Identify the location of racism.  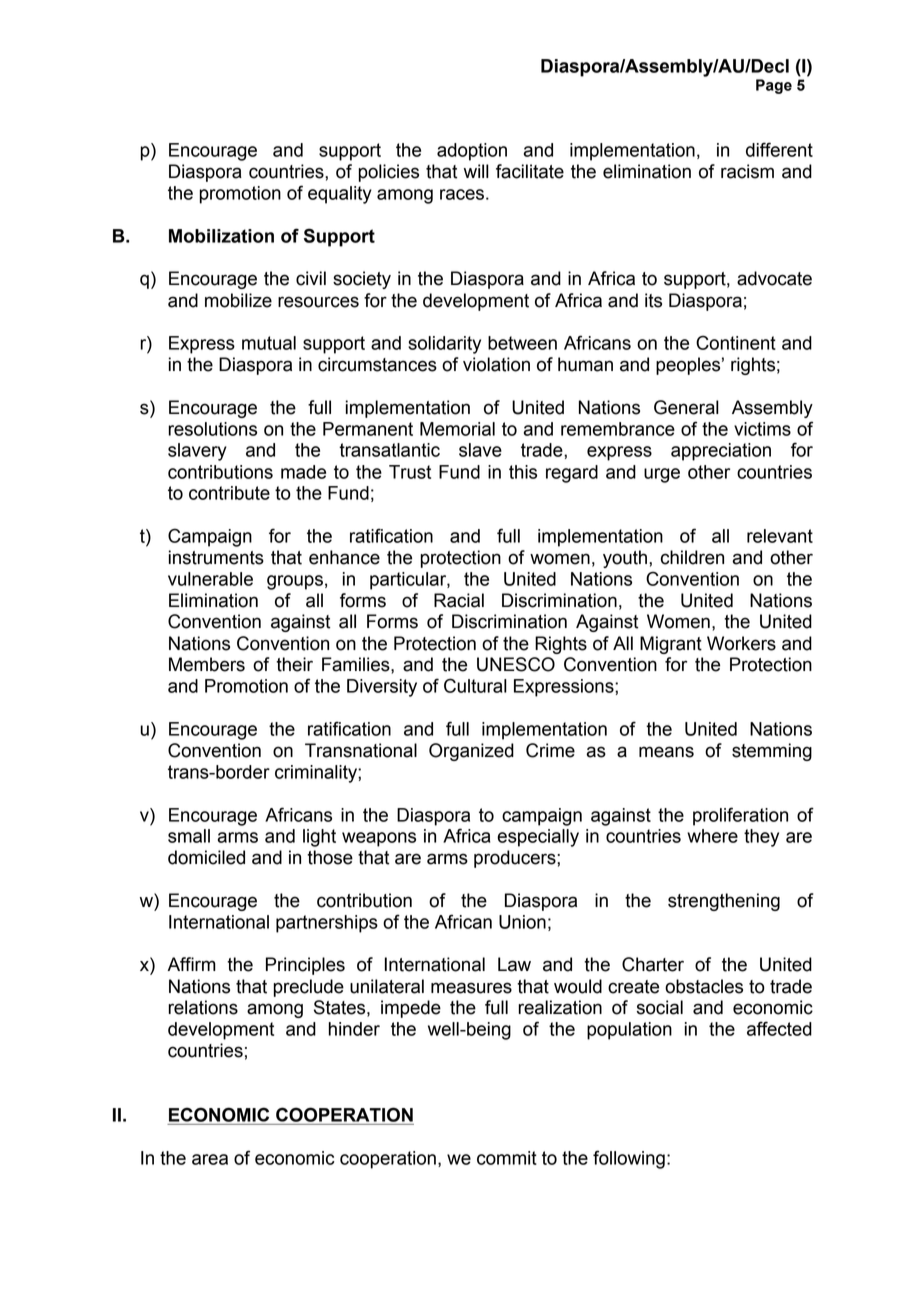
(747, 171).
